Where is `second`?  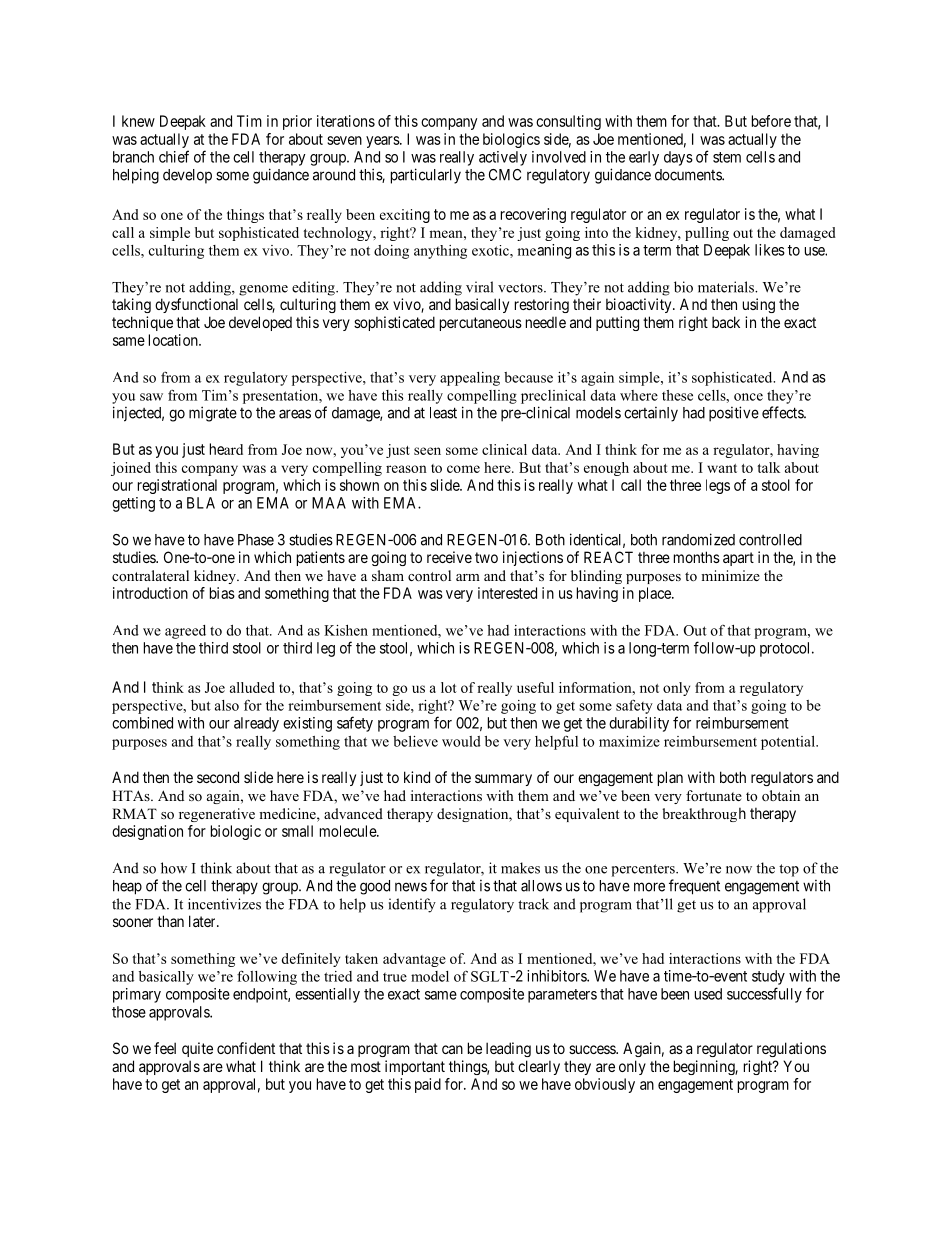 second is located at coordinates (218, 777).
